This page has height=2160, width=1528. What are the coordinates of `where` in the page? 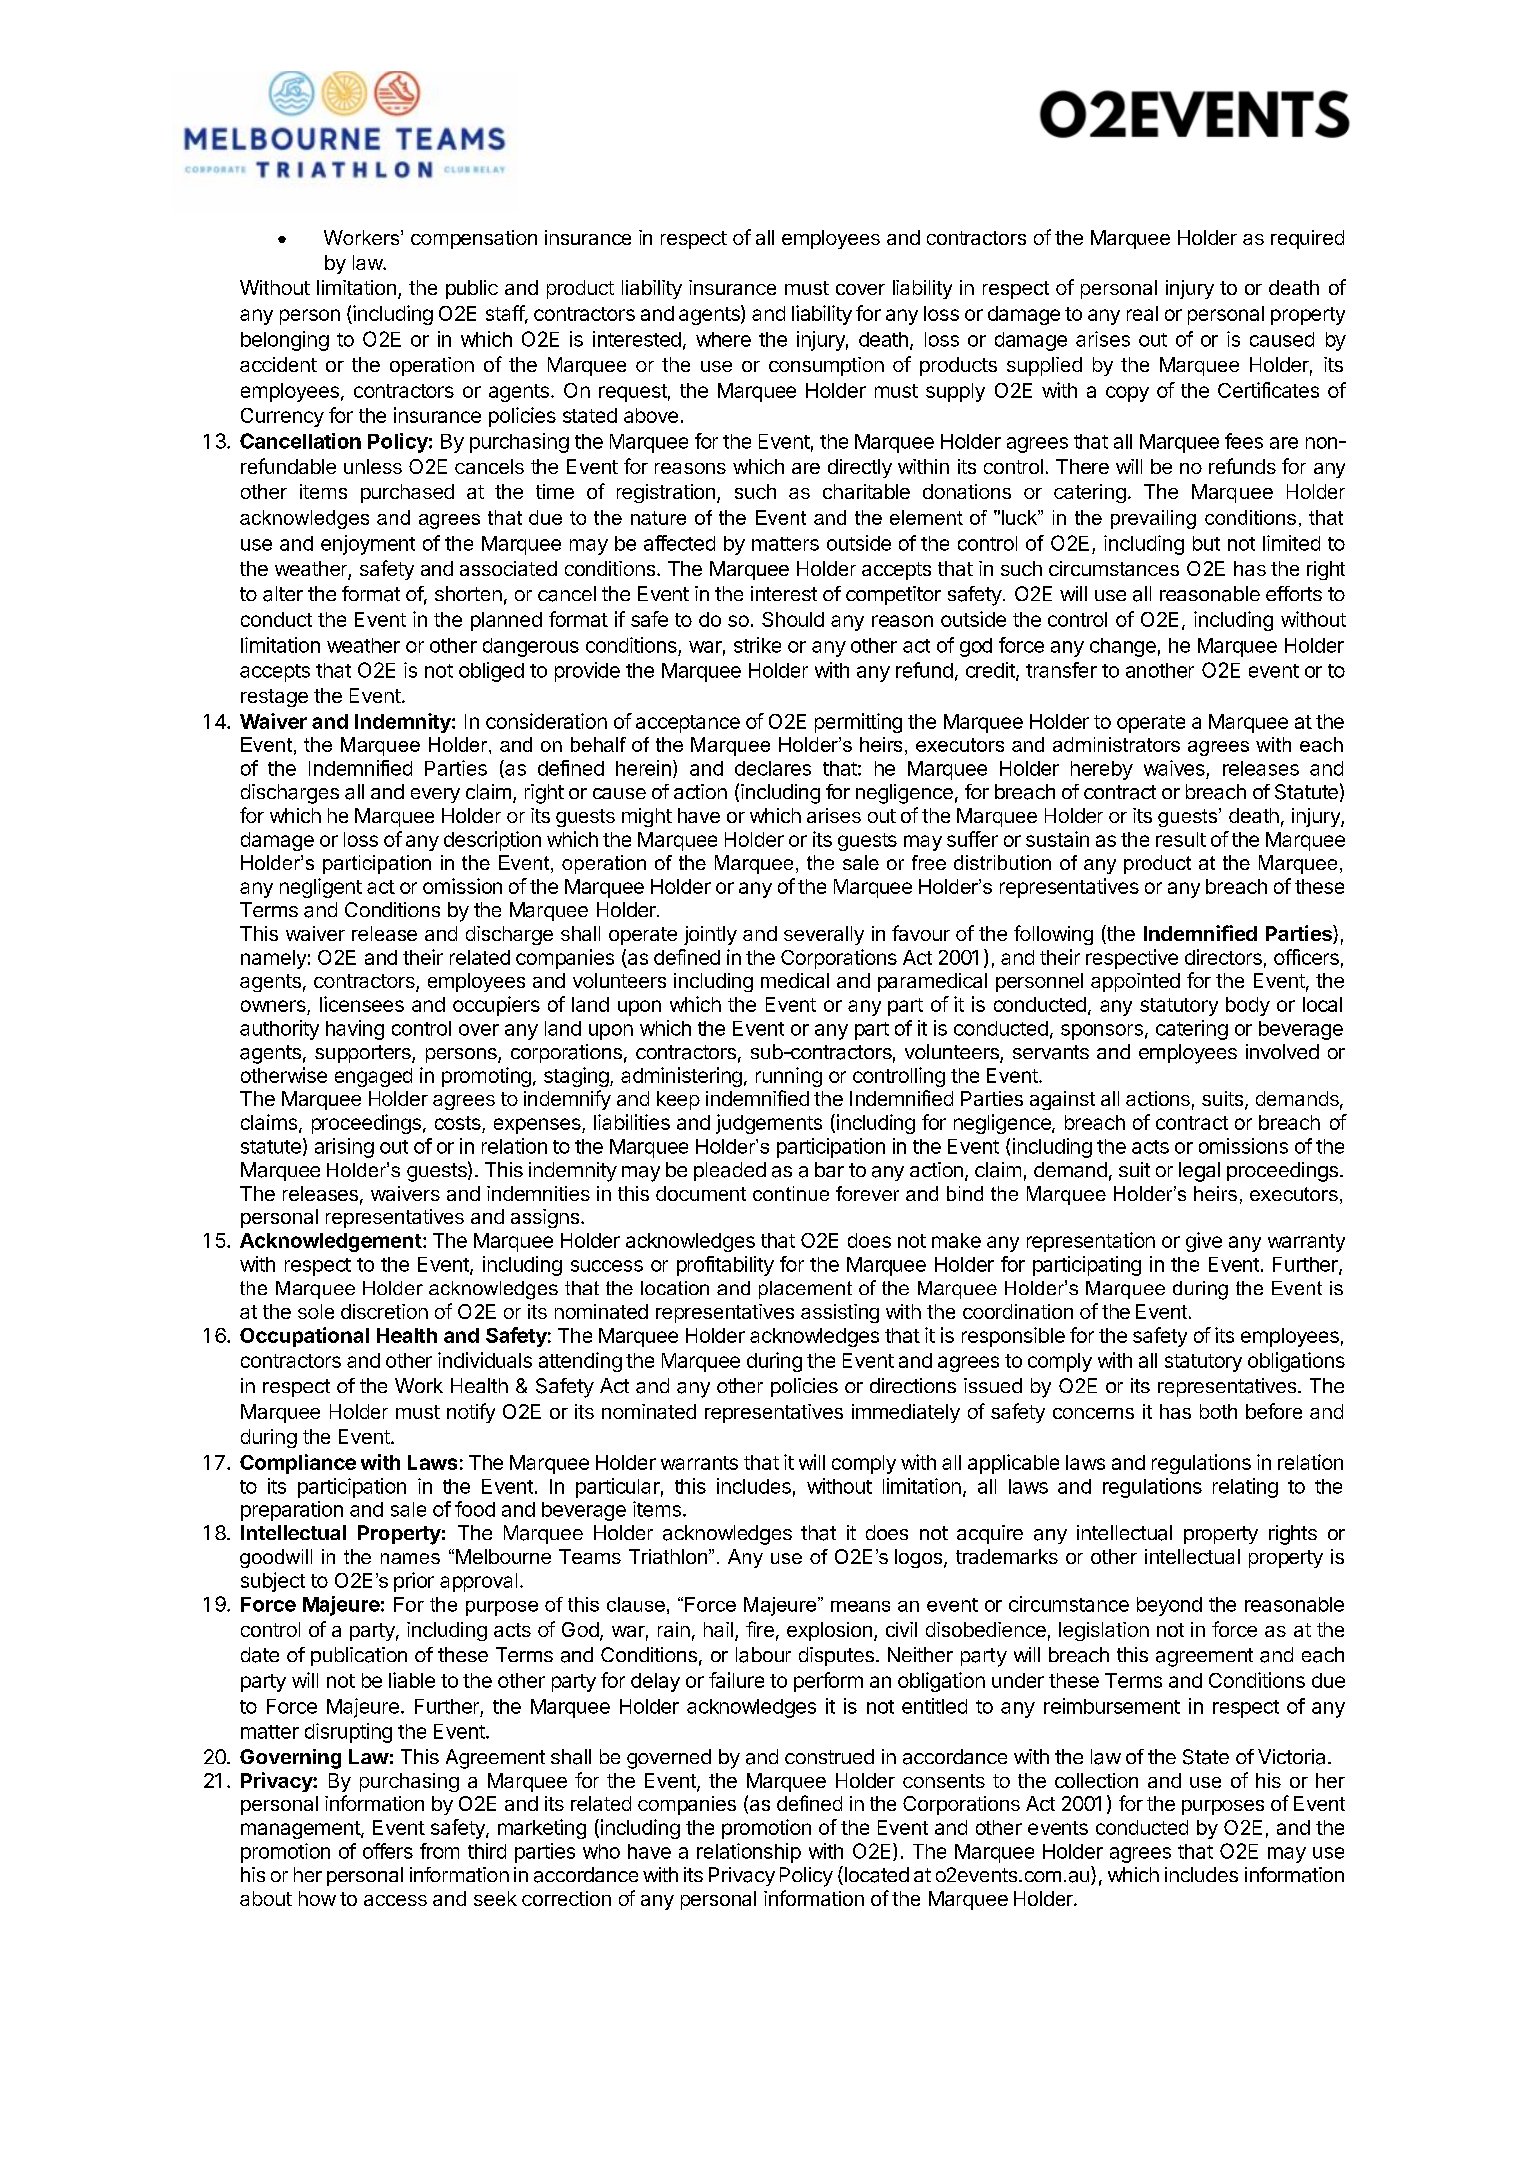 It's located at (723, 339).
